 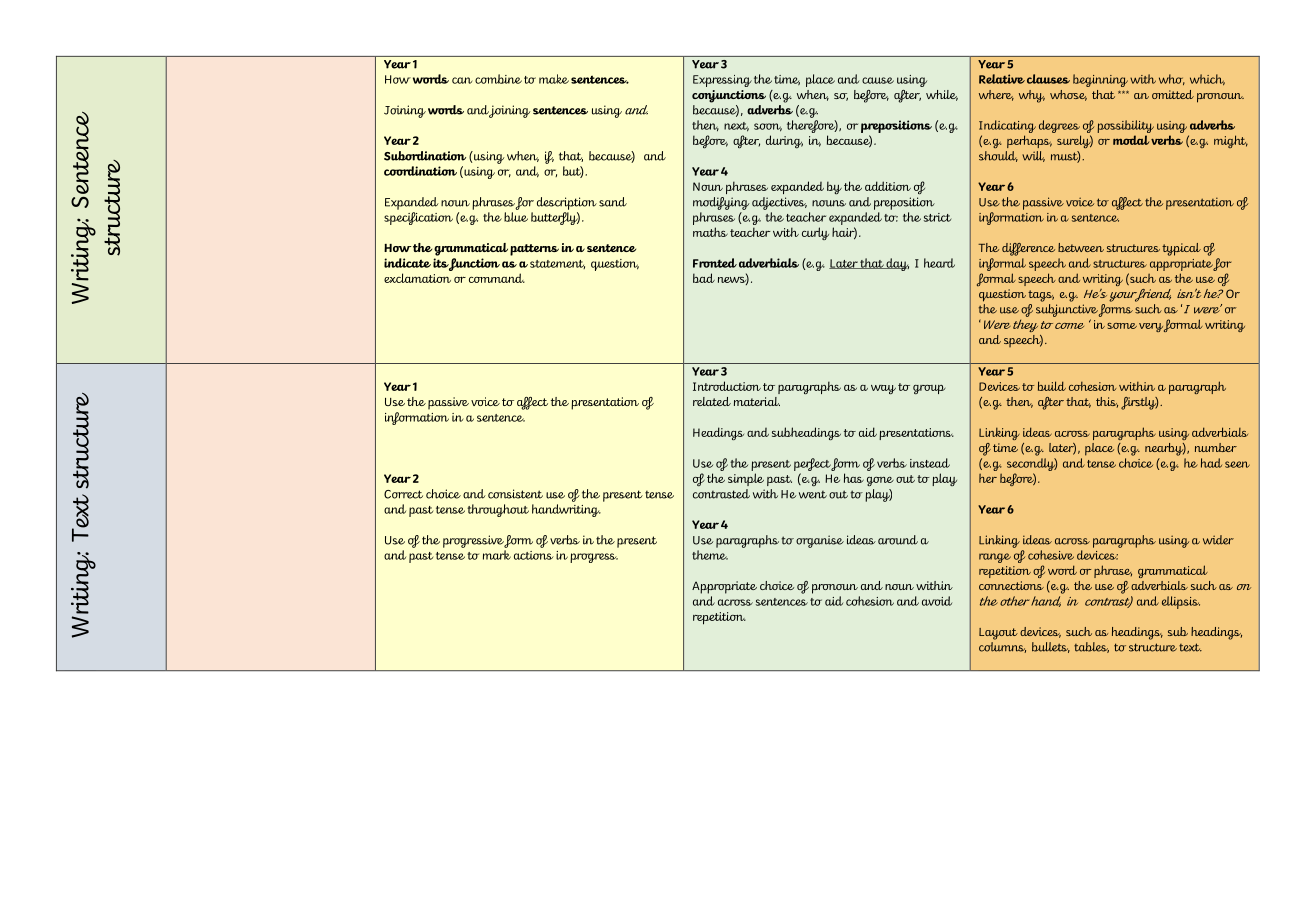 What do you see at coordinates (1216, 447) in the screenshot?
I see `number` at bounding box center [1216, 447].
